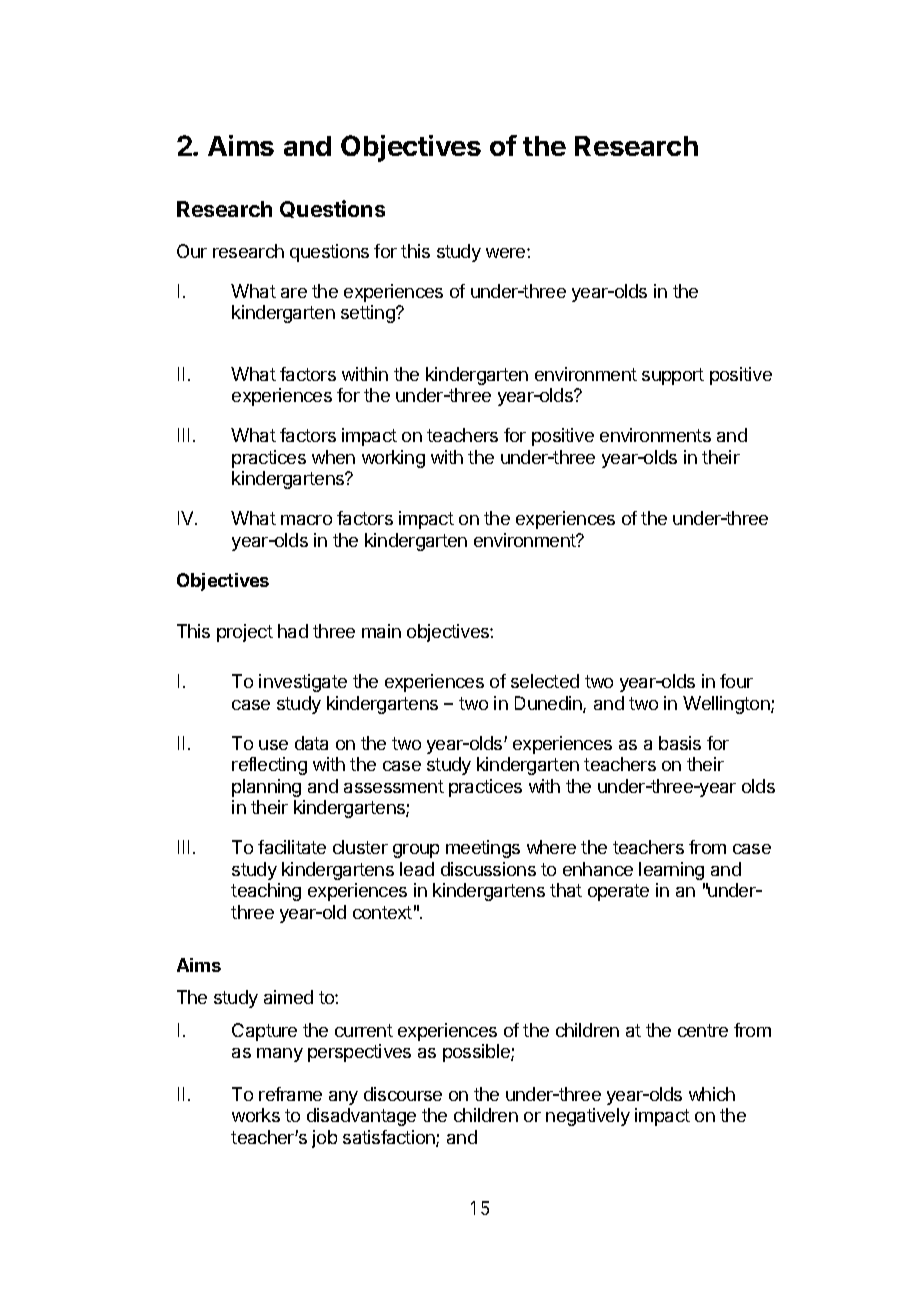  I want to click on four, so click(736, 681).
